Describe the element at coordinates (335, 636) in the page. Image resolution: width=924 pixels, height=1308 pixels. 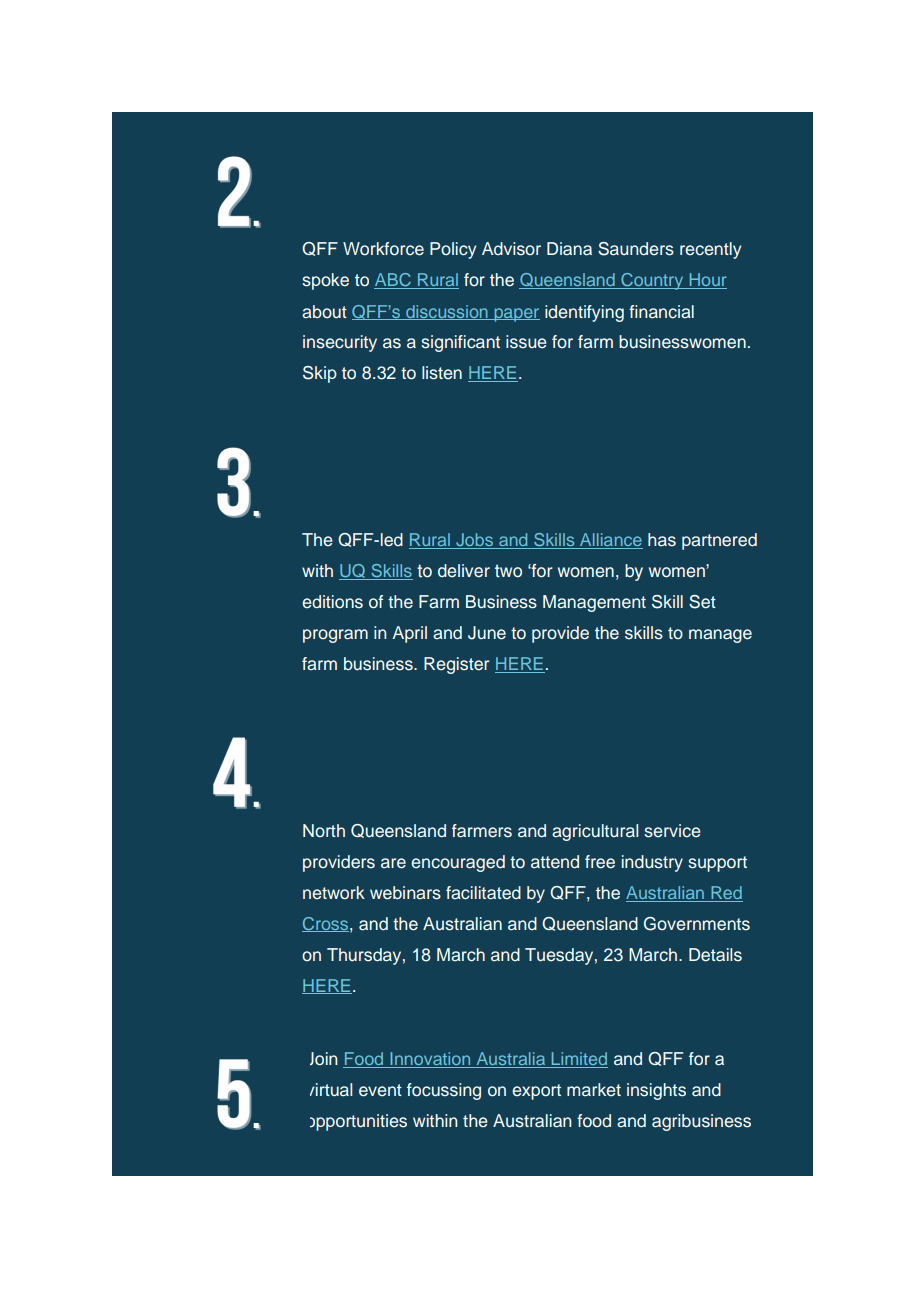
I see `program` at that location.
